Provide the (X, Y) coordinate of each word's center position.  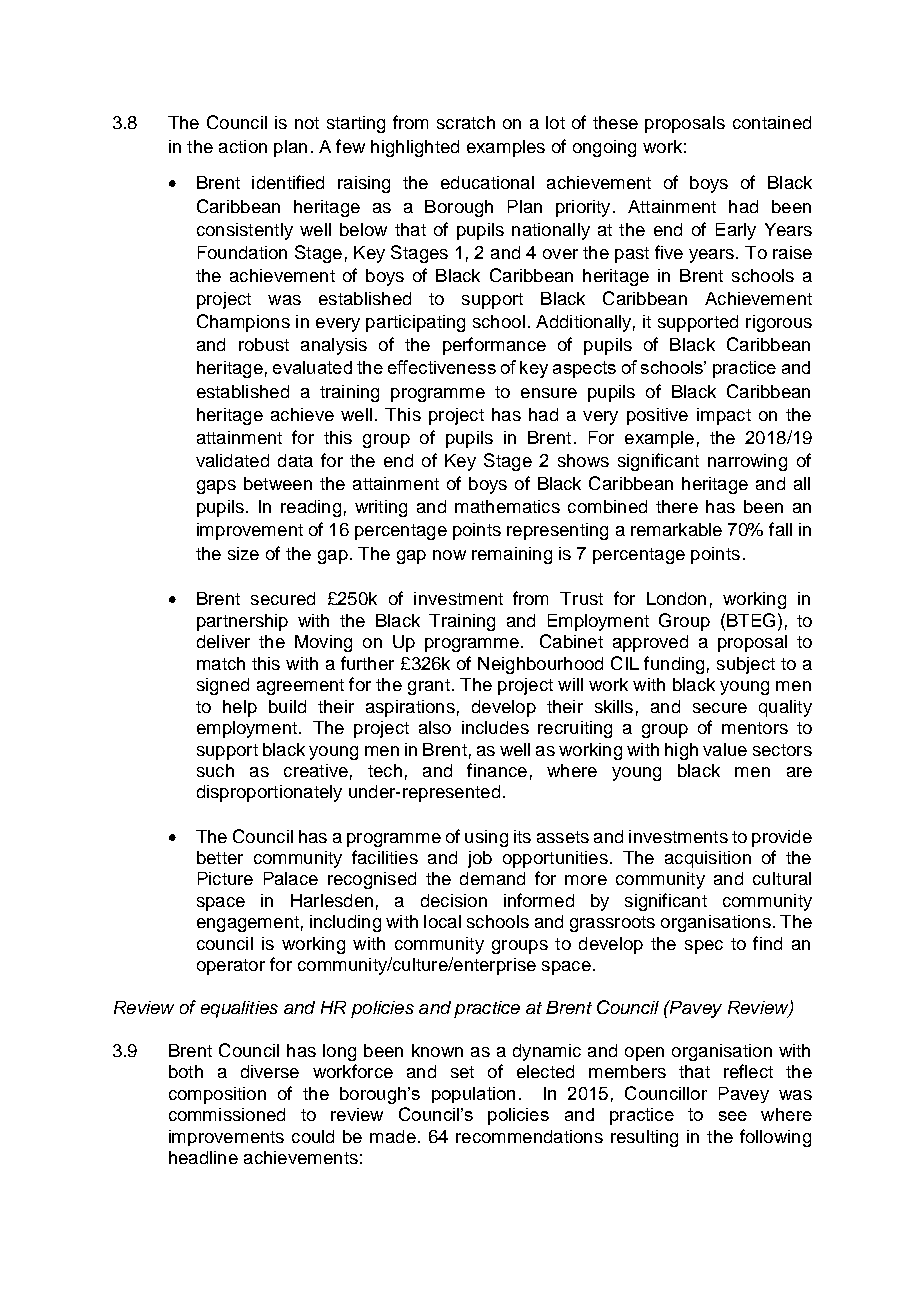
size (243, 553)
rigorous (779, 323)
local (442, 921)
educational (487, 182)
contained (772, 122)
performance (494, 346)
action (243, 146)
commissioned (227, 1114)
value (725, 749)
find (767, 943)
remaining (512, 555)
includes (495, 727)
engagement (248, 924)
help (240, 708)
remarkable (676, 529)
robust (264, 344)
